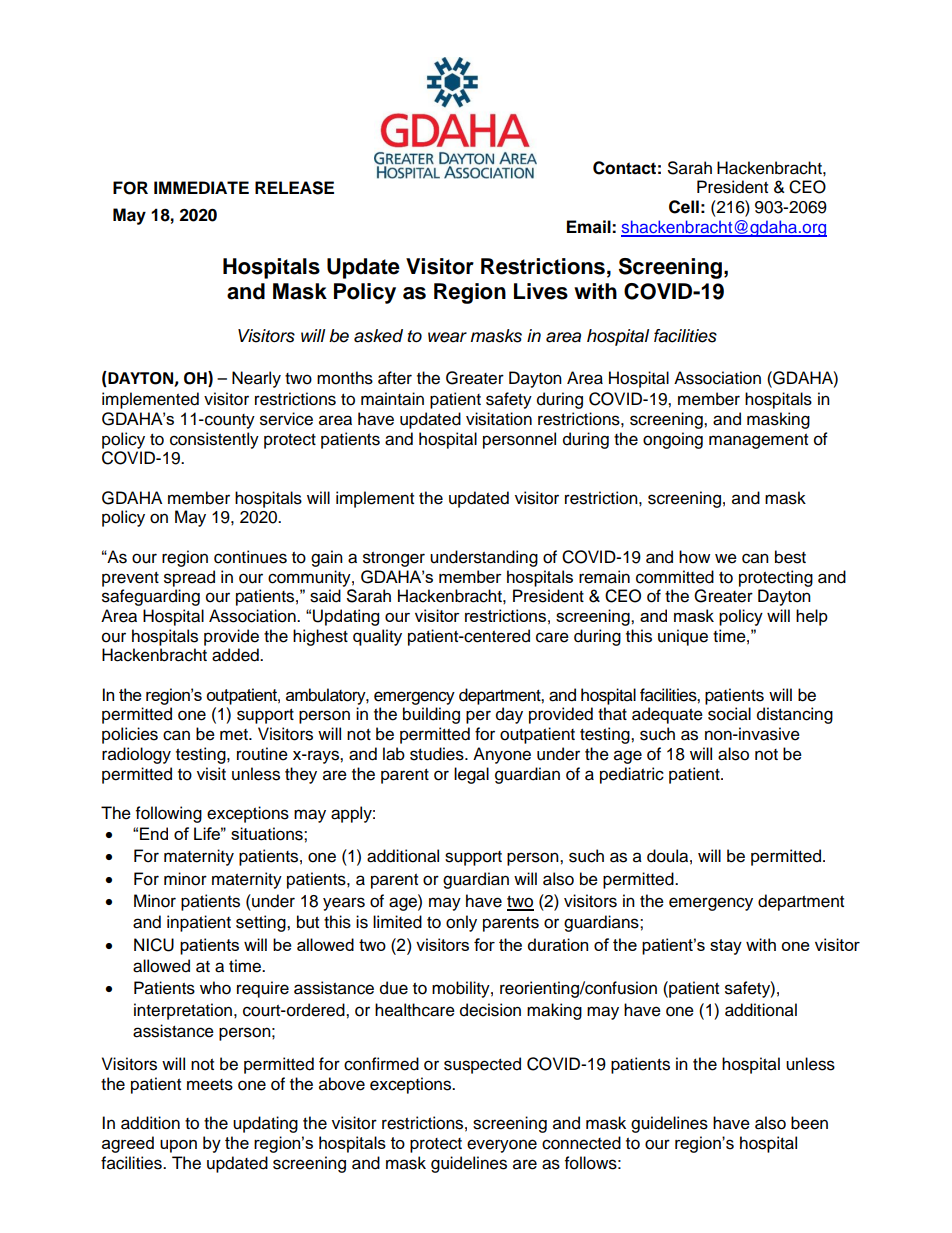  I want to click on Lives, so click(541, 291).
